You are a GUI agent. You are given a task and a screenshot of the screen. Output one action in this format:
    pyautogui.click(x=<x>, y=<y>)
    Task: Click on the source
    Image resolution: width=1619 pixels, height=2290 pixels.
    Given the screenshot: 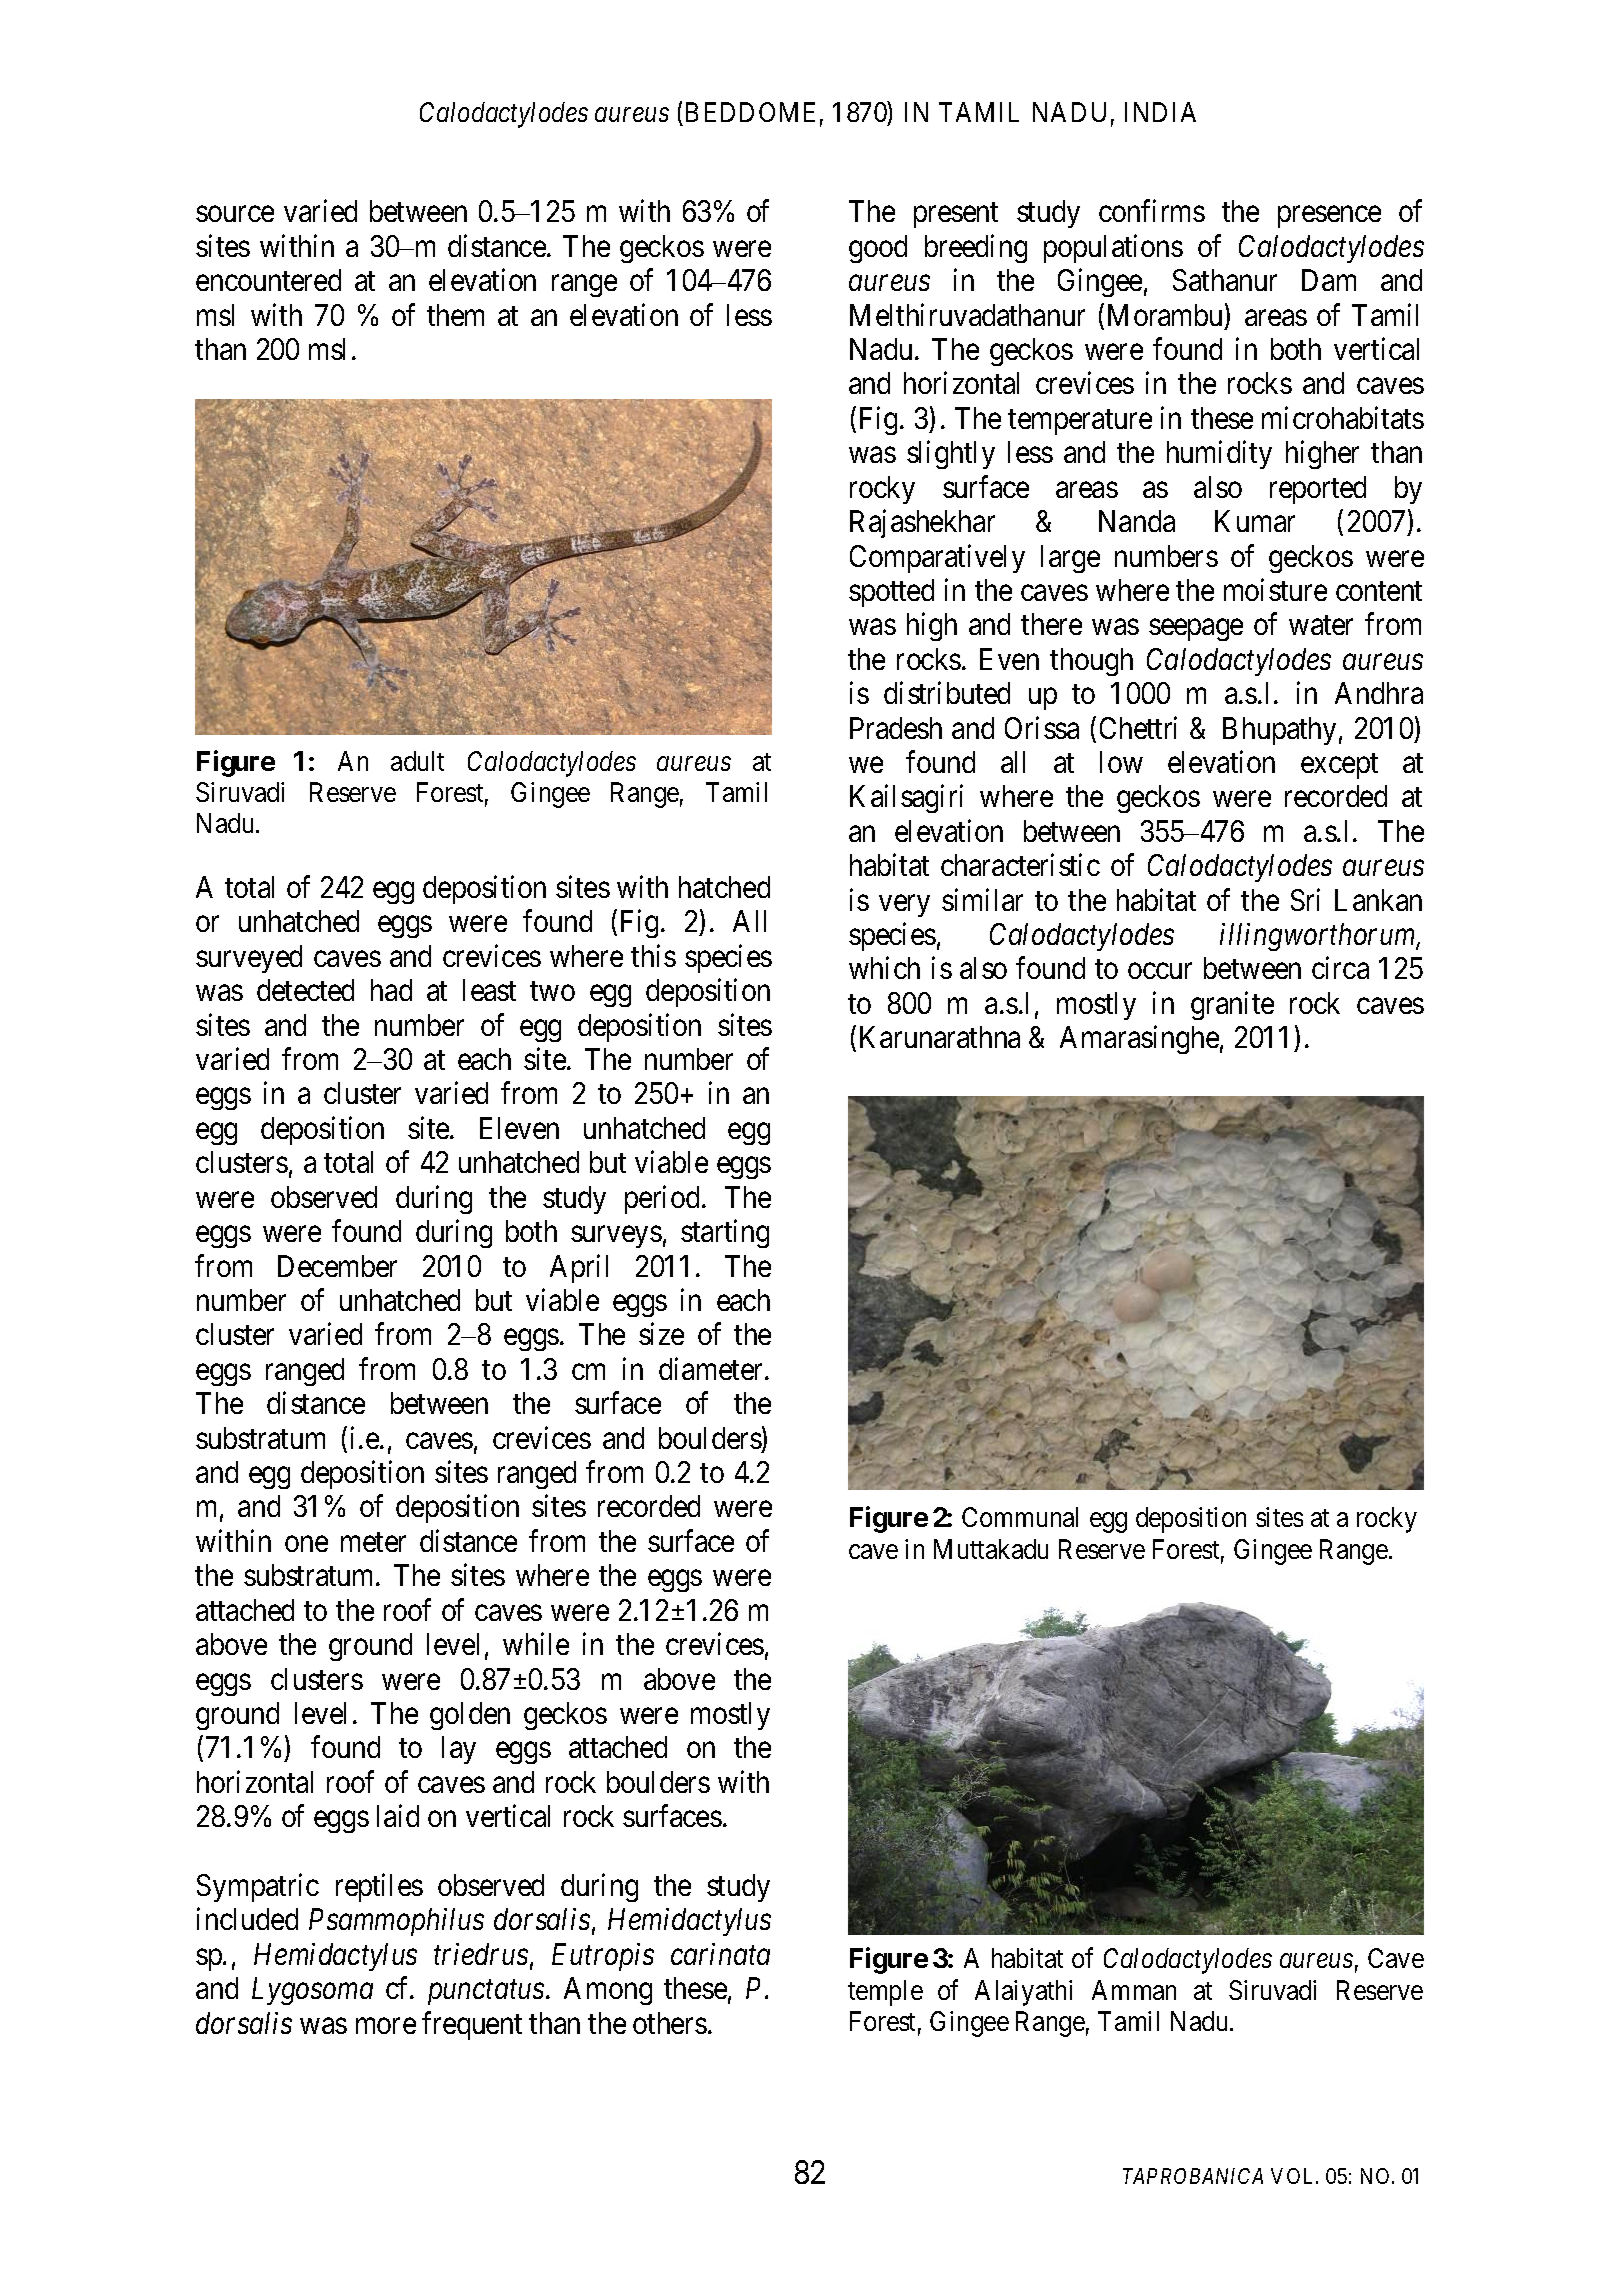 What is the action you would take?
    pyautogui.click(x=235, y=214)
